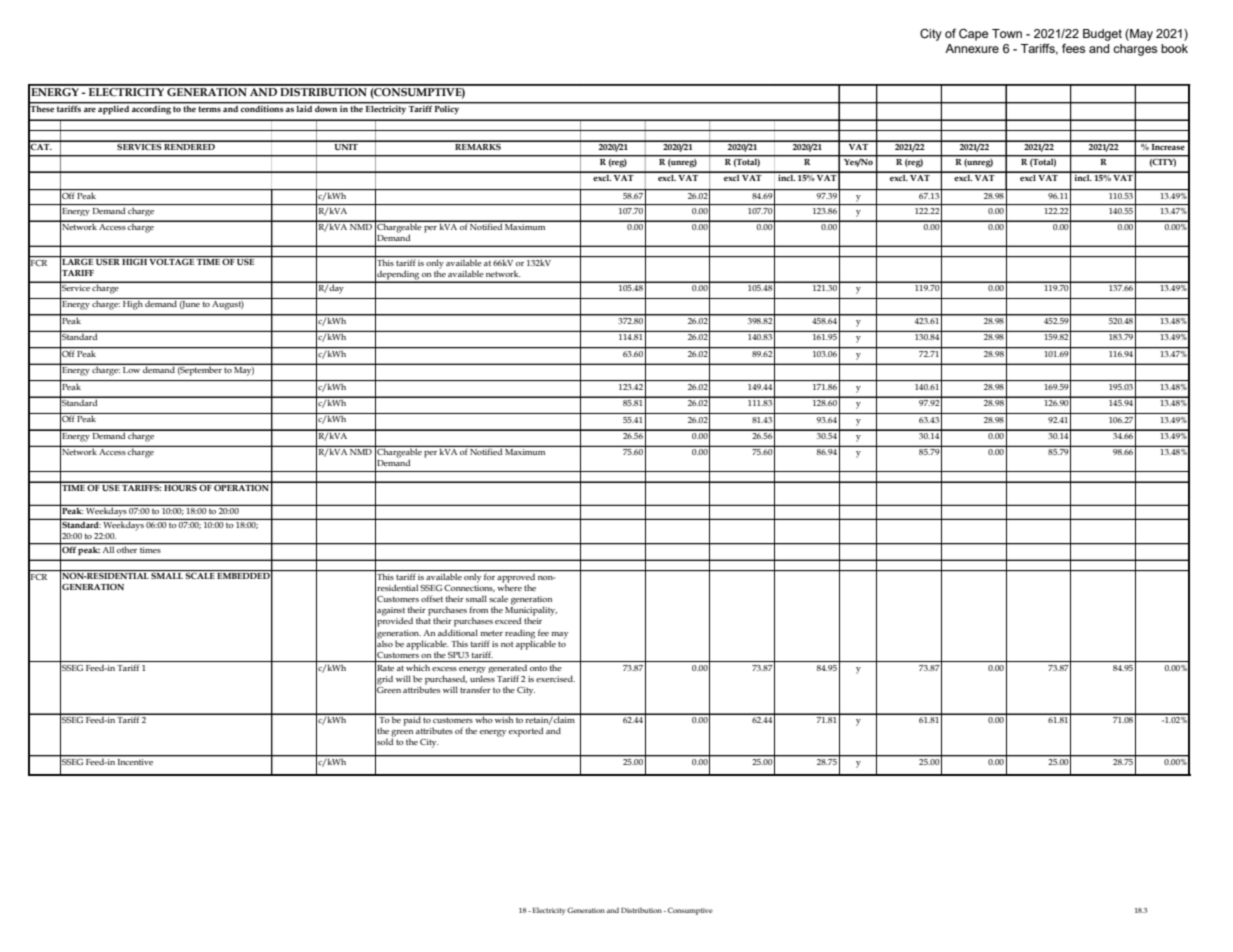 The width and height of the image is (1233, 952). I want to click on Policy, so click(447, 109).
